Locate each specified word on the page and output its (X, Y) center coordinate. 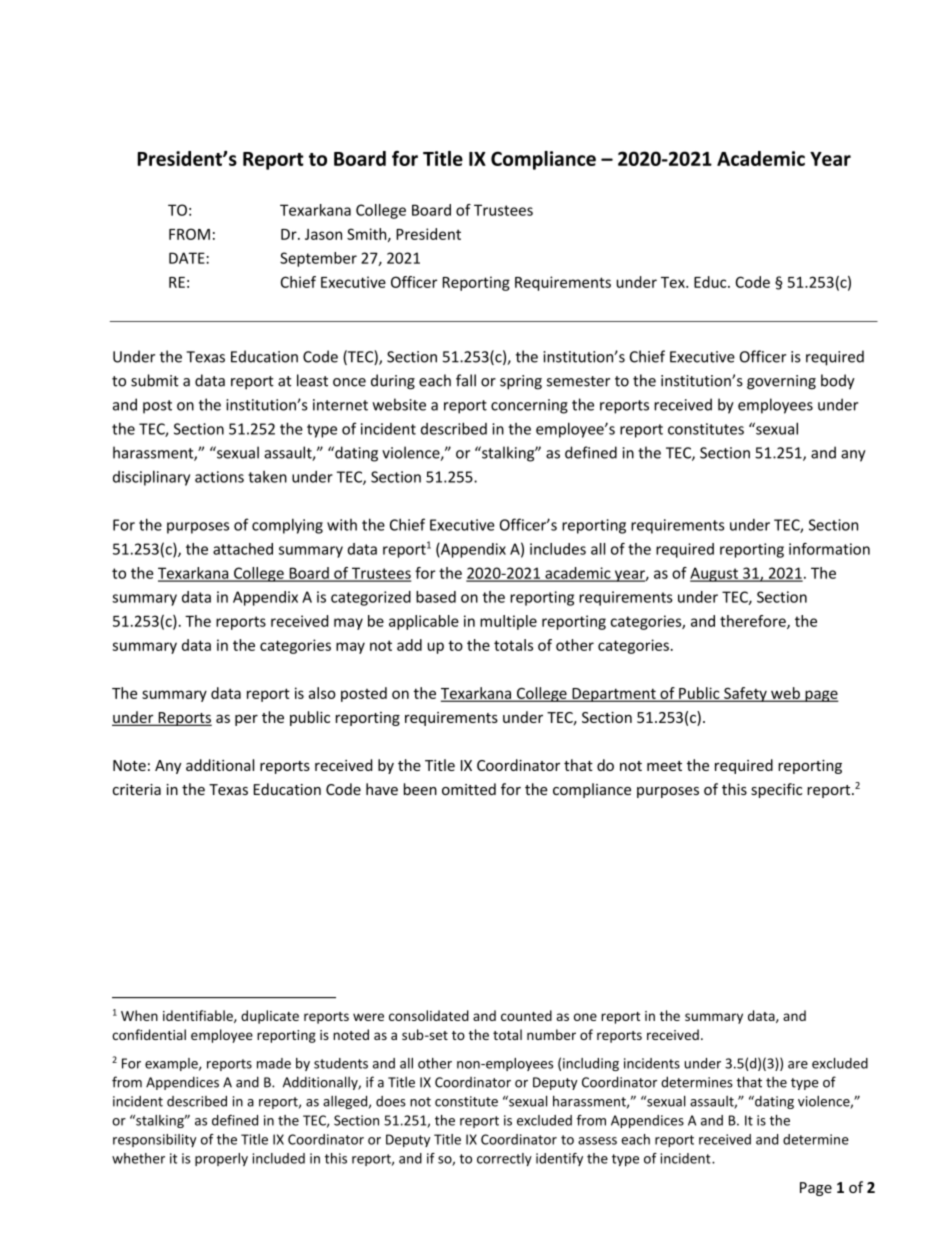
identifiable (199, 1016)
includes (558, 549)
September (318, 259)
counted (526, 1015)
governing (781, 382)
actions (219, 477)
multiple (508, 622)
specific (776, 790)
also (322, 693)
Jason (323, 234)
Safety (745, 694)
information (829, 549)
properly (221, 1159)
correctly (504, 1159)
